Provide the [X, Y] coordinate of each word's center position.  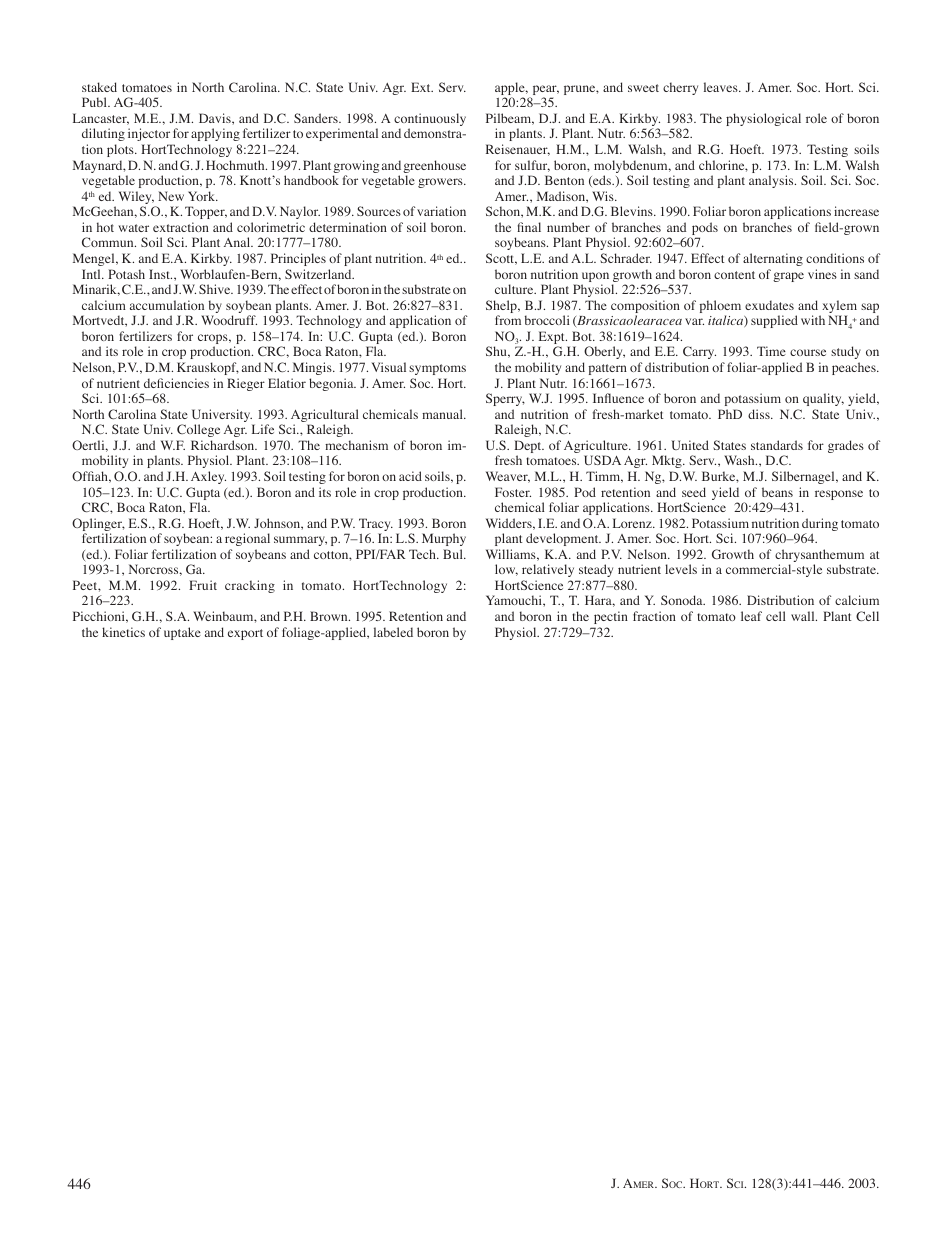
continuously [430, 121]
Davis [216, 118]
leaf [751, 616]
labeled [393, 632]
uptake [182, 633]
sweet [643, 88]
